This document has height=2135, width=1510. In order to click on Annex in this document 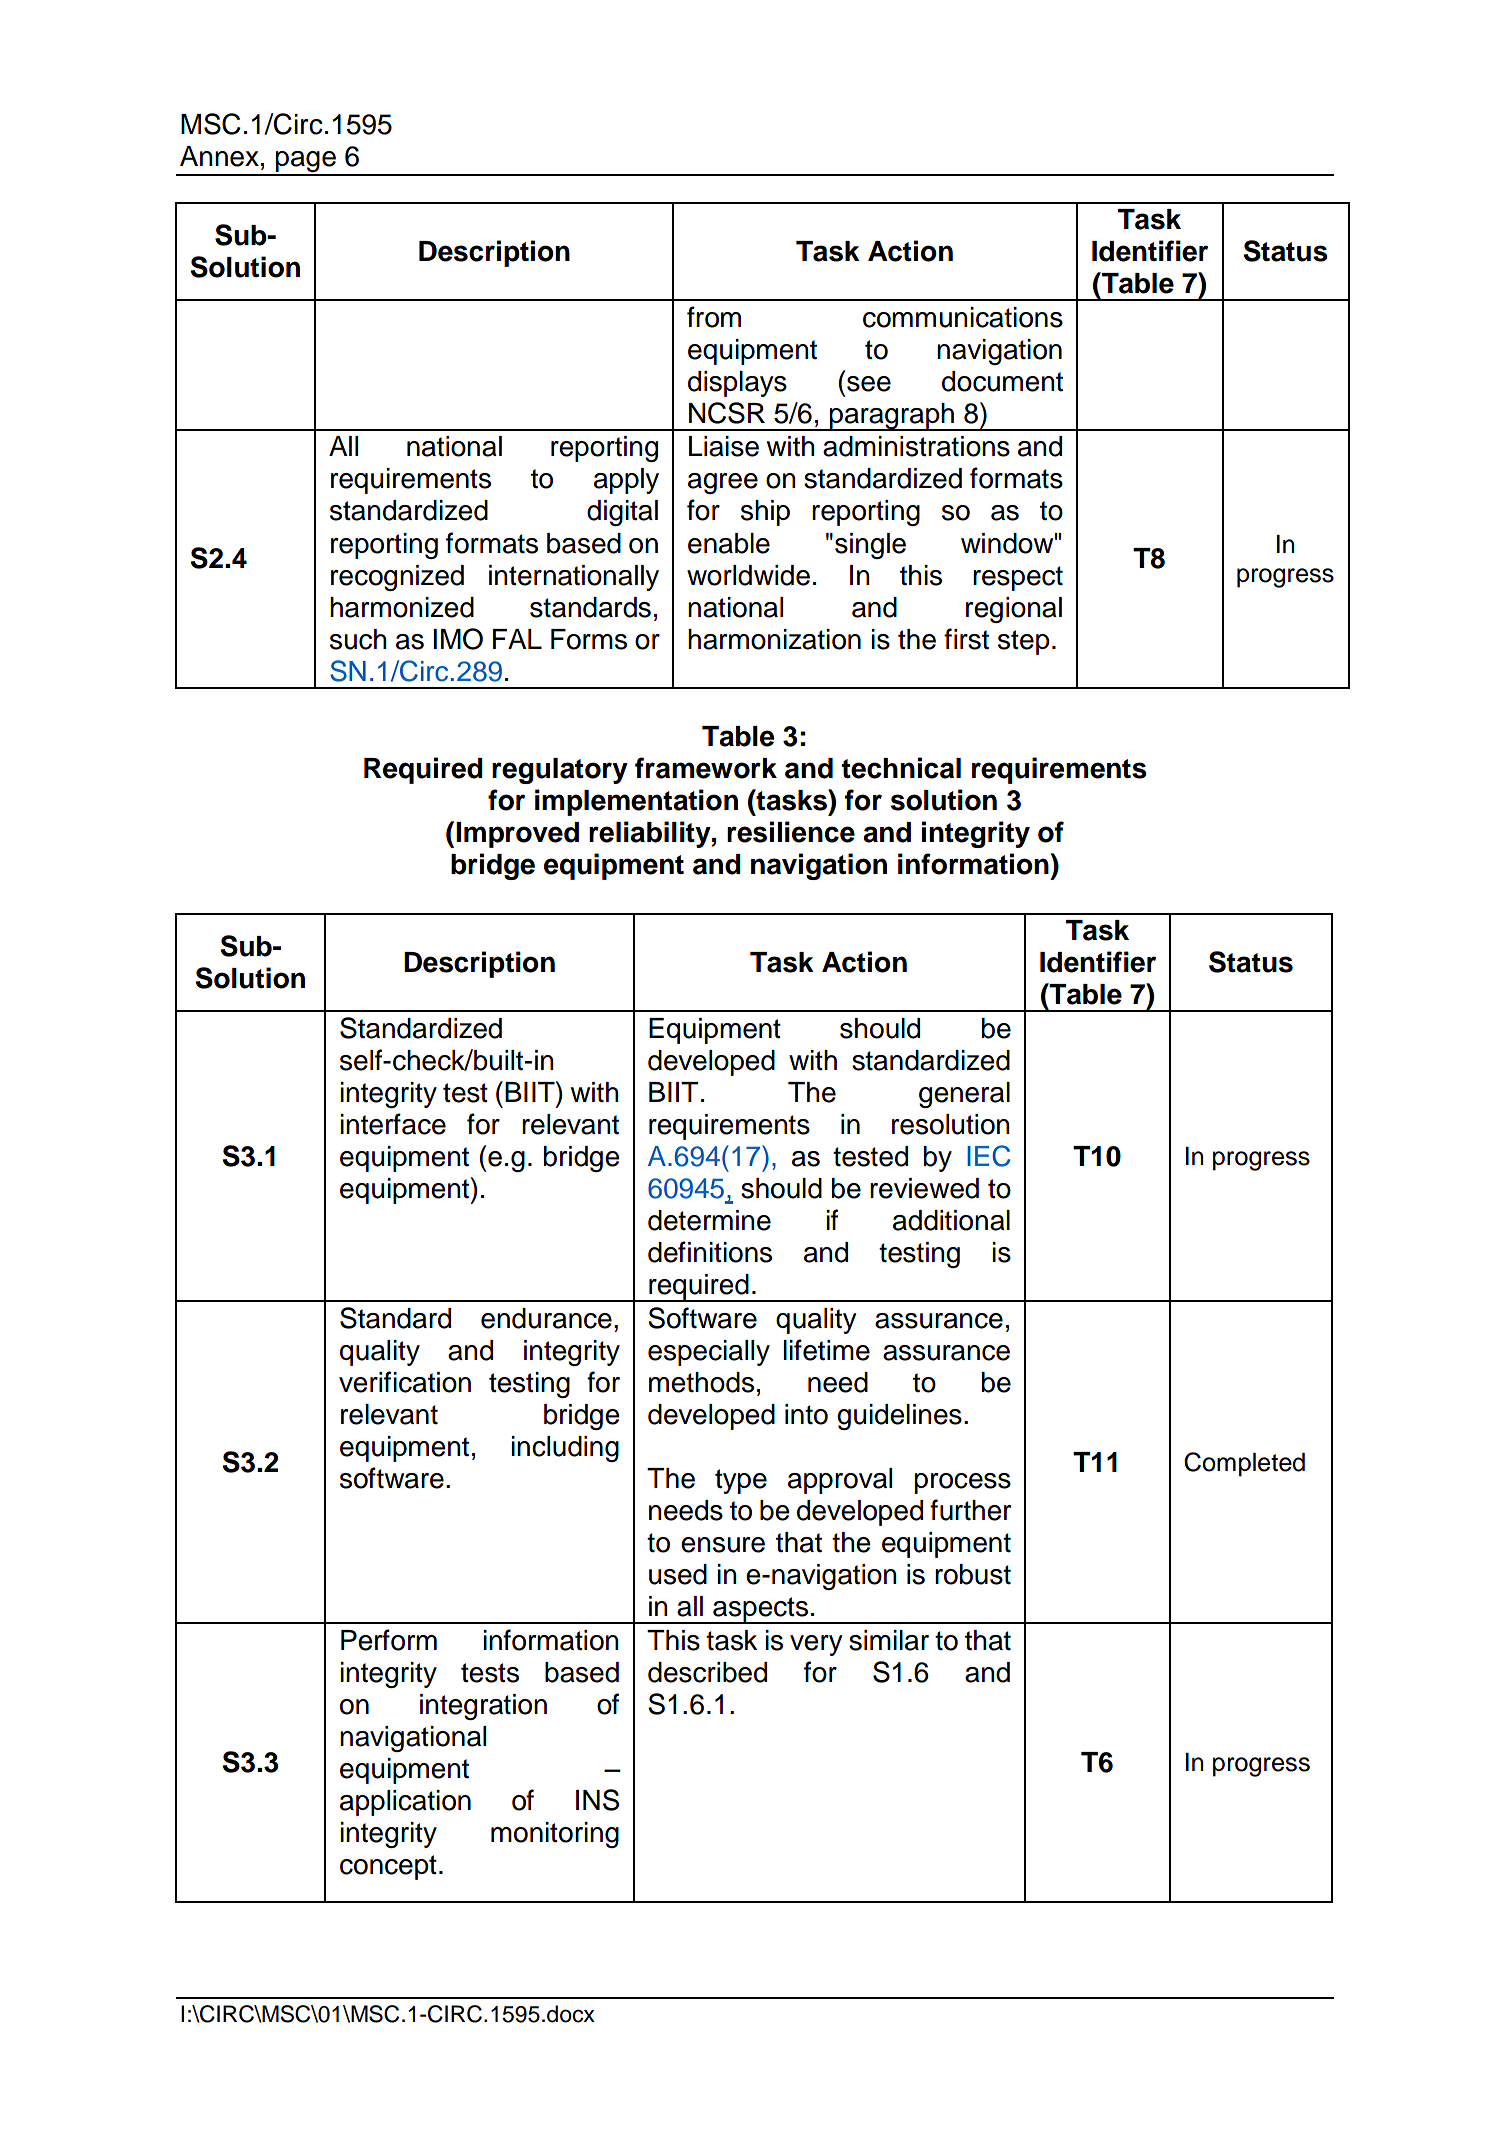, I will do `click(219, 156)`.
